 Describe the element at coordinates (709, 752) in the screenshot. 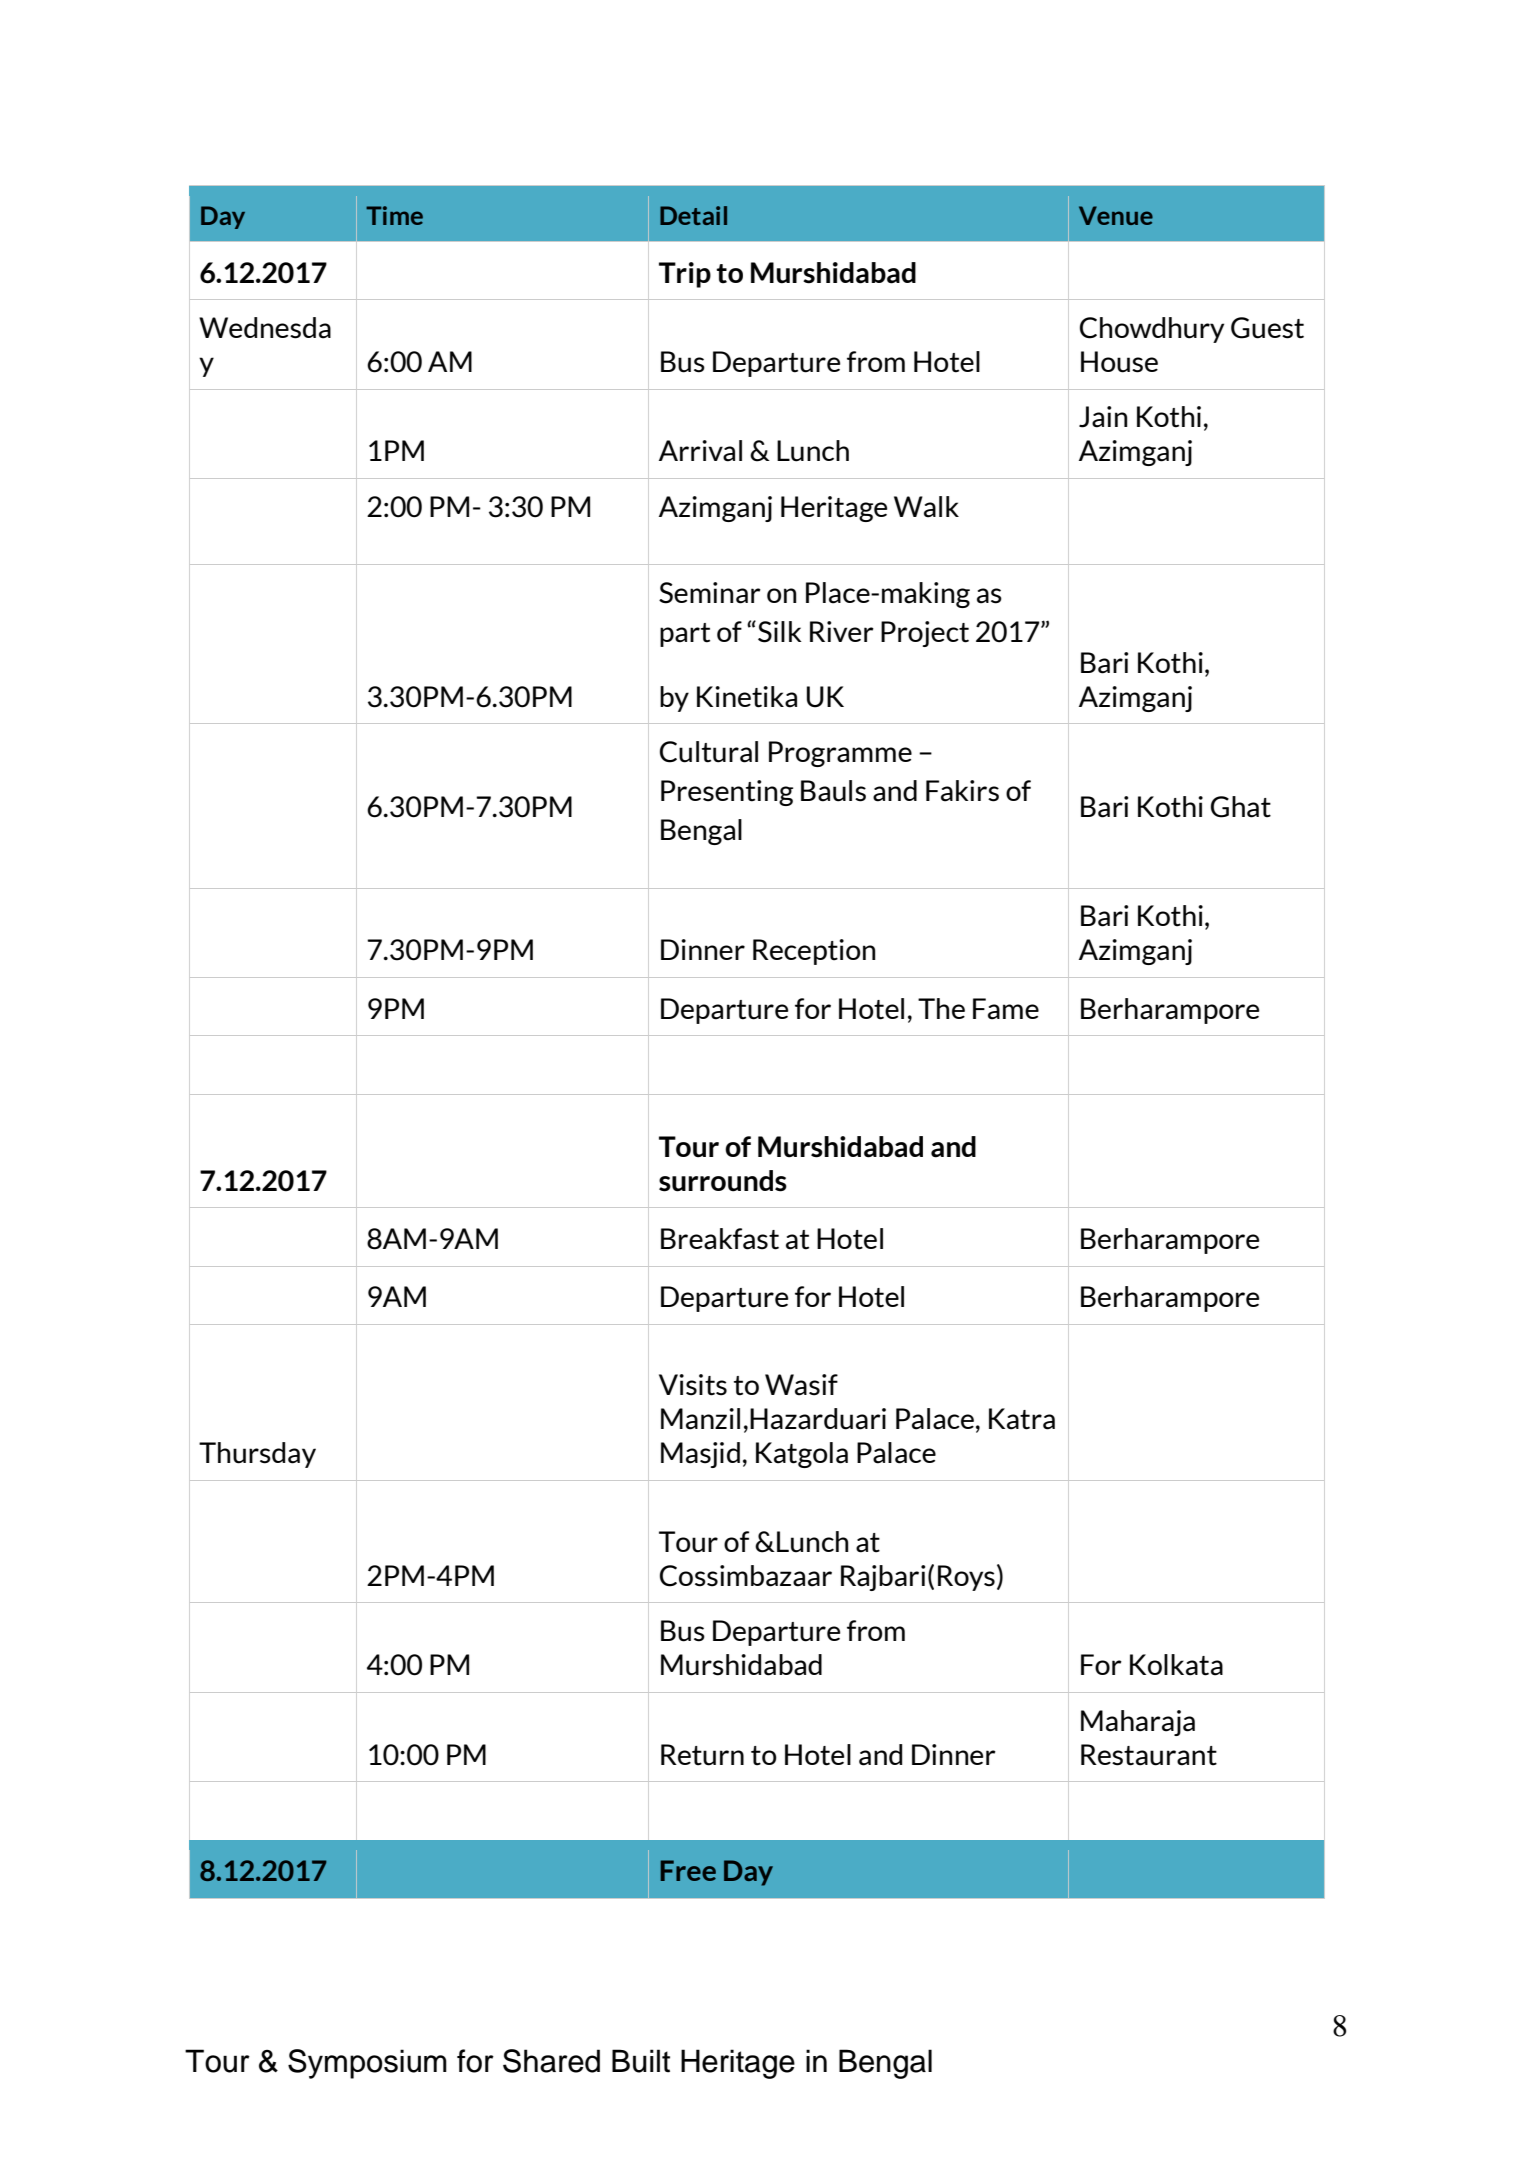

I see `Cultural` at that location.
